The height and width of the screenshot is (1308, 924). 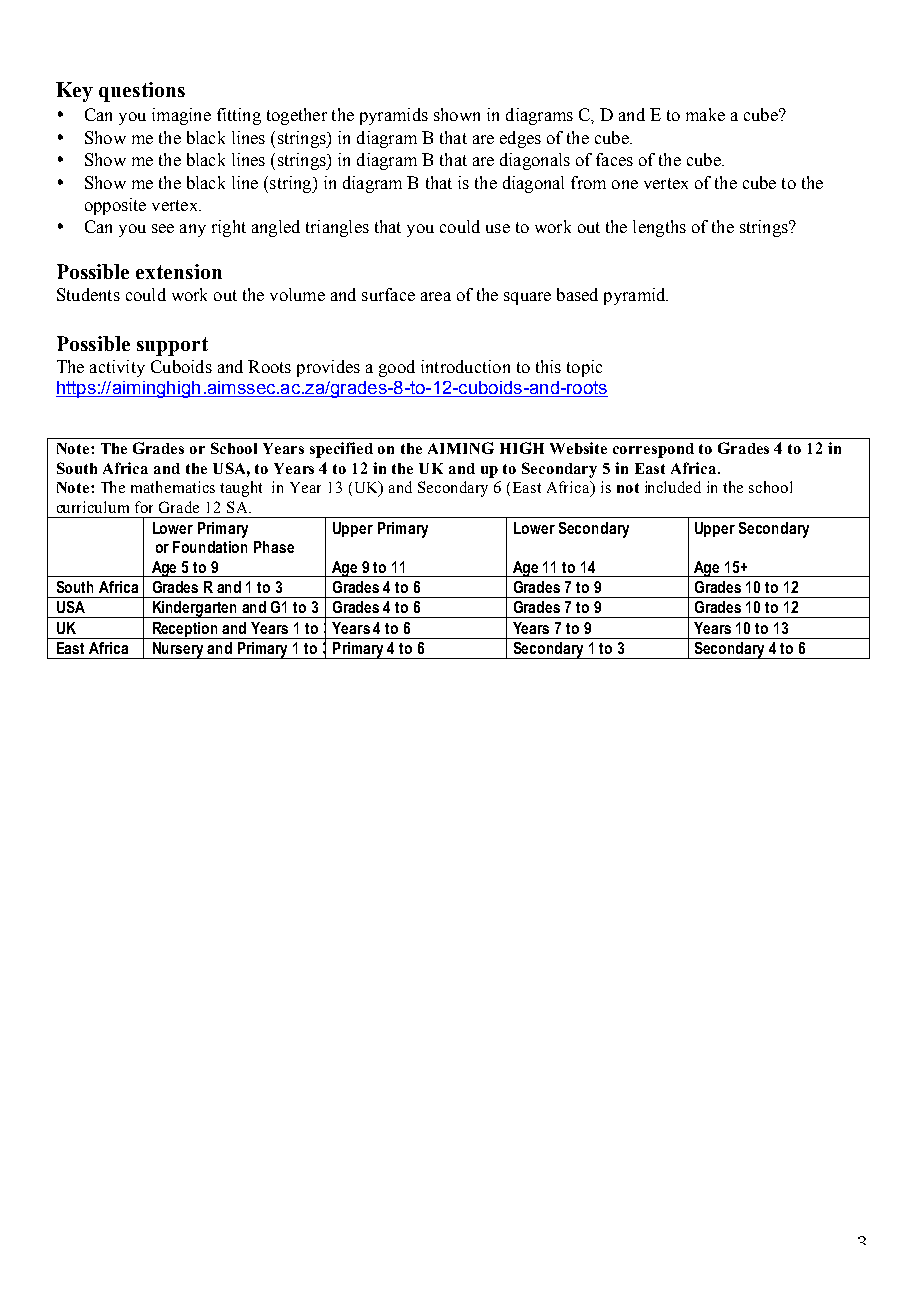 I want to click on based, so click(x=577, y=294).
